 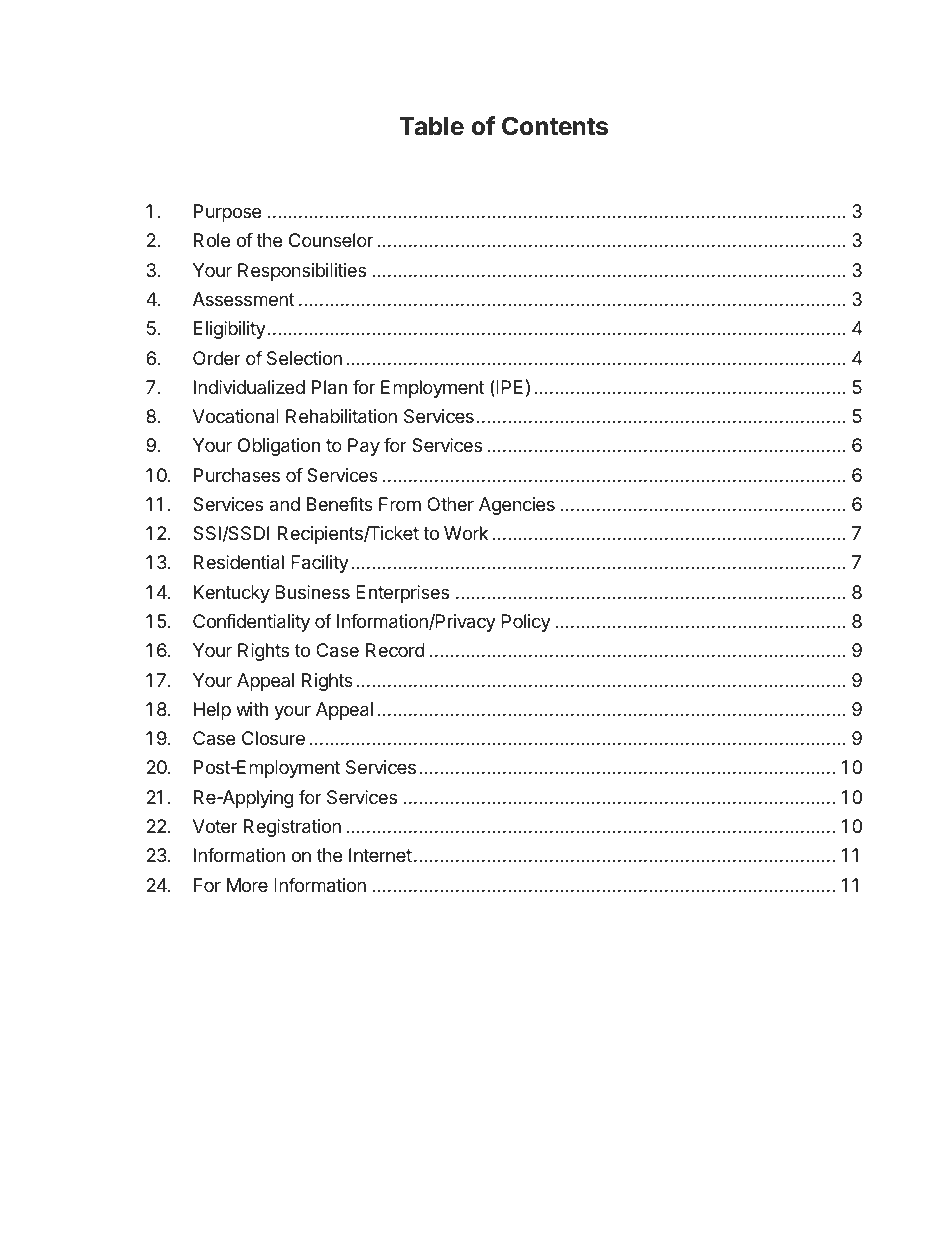 I want to click on From, so click(x=400, y=504).
